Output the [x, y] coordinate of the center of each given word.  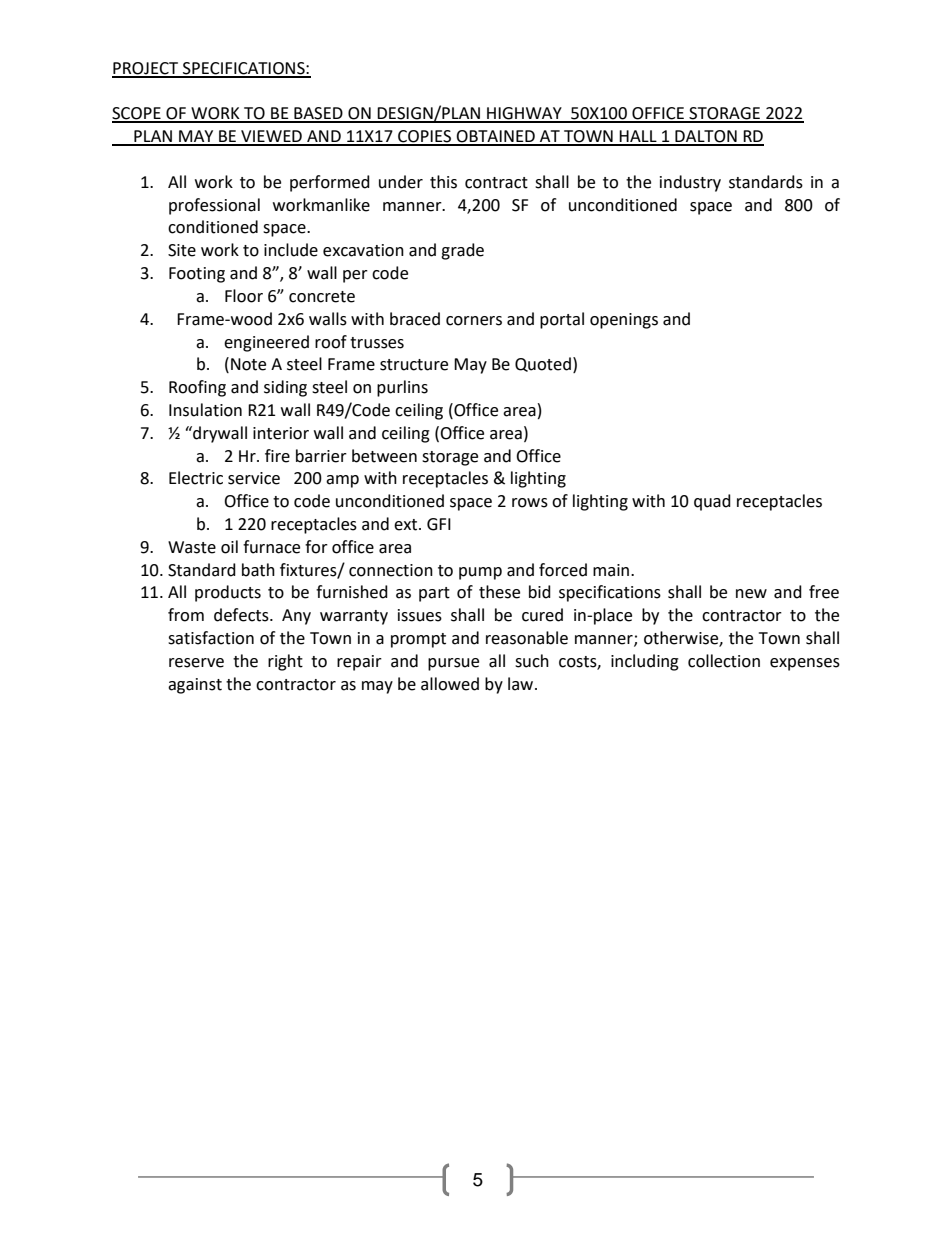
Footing [197, 275]
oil [229, 547]
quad [712, 502]
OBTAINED [495, 137]
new [751, 594]
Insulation [205, 410]
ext [407, 525]
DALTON [706, 137]
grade [462, 251]
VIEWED [271, 137]
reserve [196, 663]
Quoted [543, 364]
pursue [453, 664]
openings [624, 321]
